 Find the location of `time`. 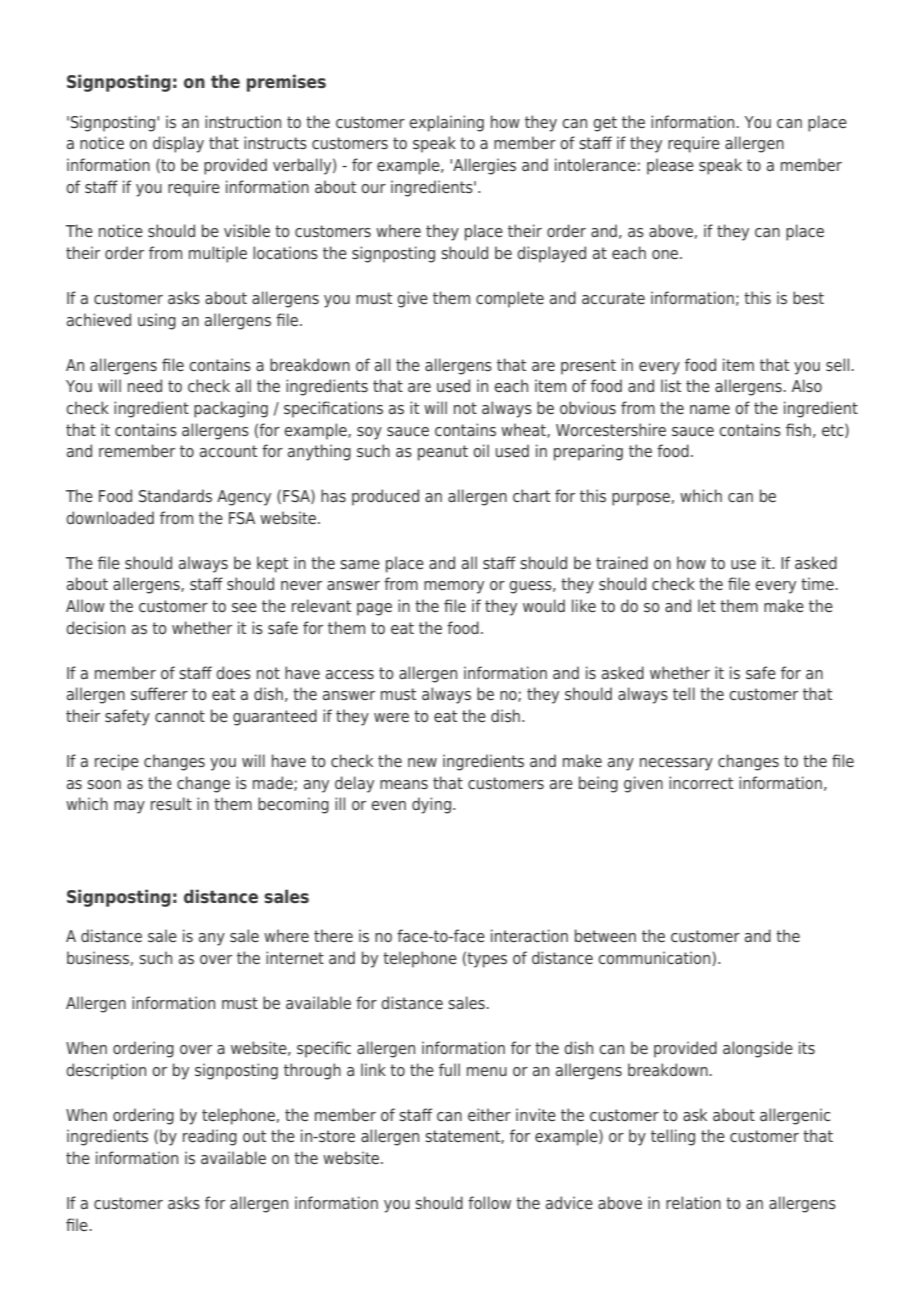

time is located at coordinates (817, 583).
